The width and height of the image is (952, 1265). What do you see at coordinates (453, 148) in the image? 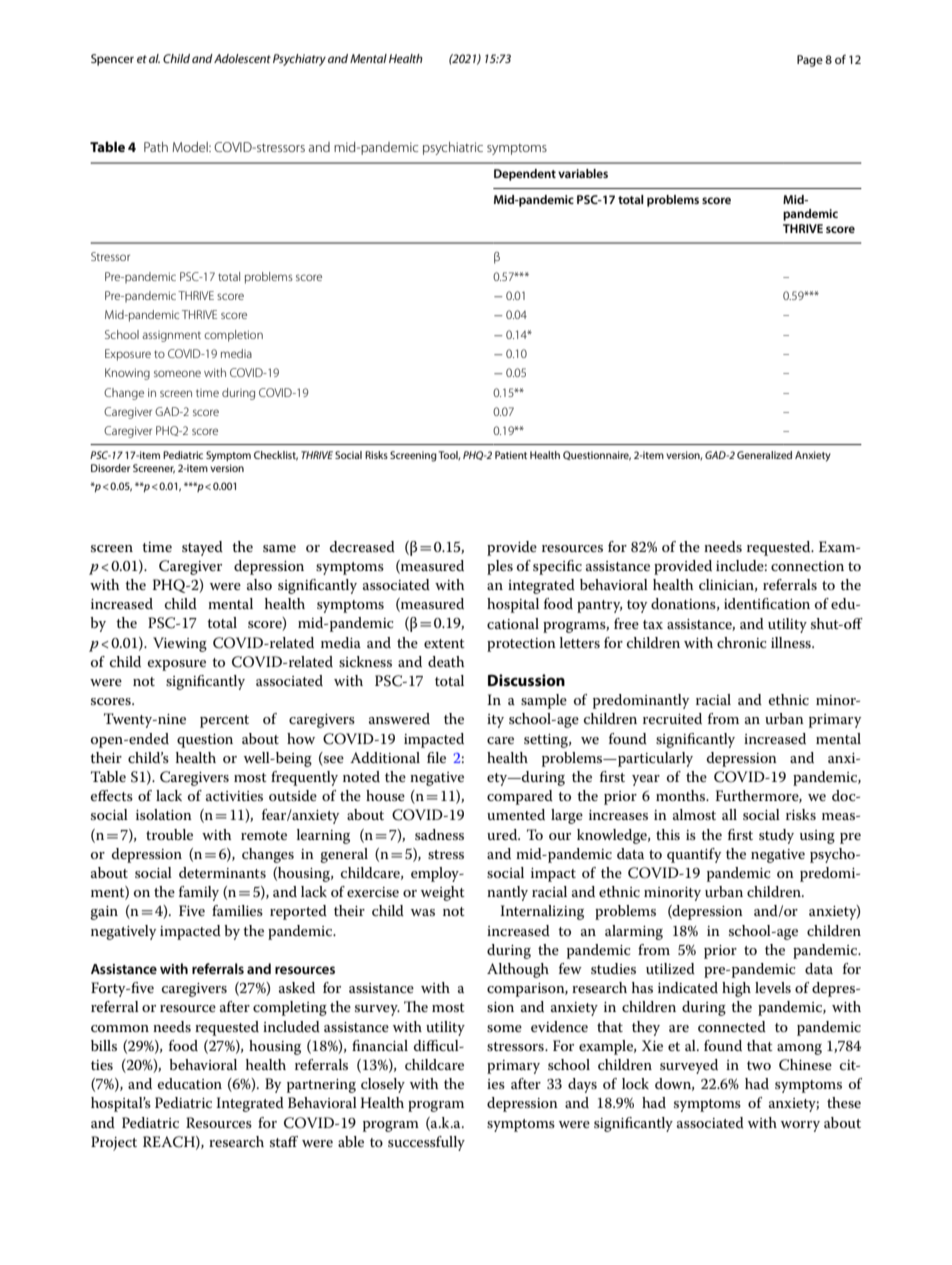
I see `psychiatric` at bounding box center [453, 148].
